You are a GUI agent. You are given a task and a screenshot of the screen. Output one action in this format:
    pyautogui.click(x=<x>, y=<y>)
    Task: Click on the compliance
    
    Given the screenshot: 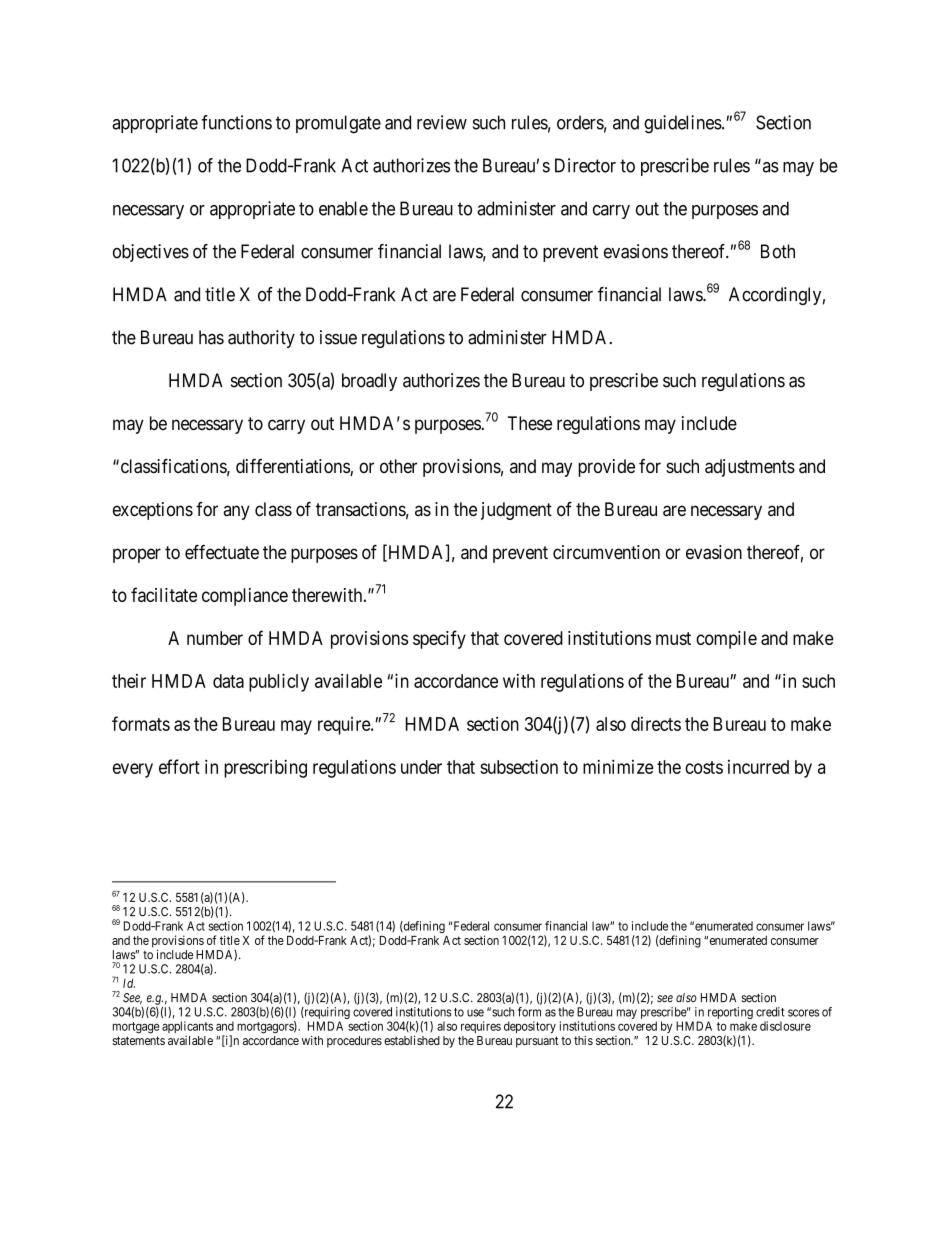 What is the action you would take?
    pyautogui.click(x=245, y=597)
